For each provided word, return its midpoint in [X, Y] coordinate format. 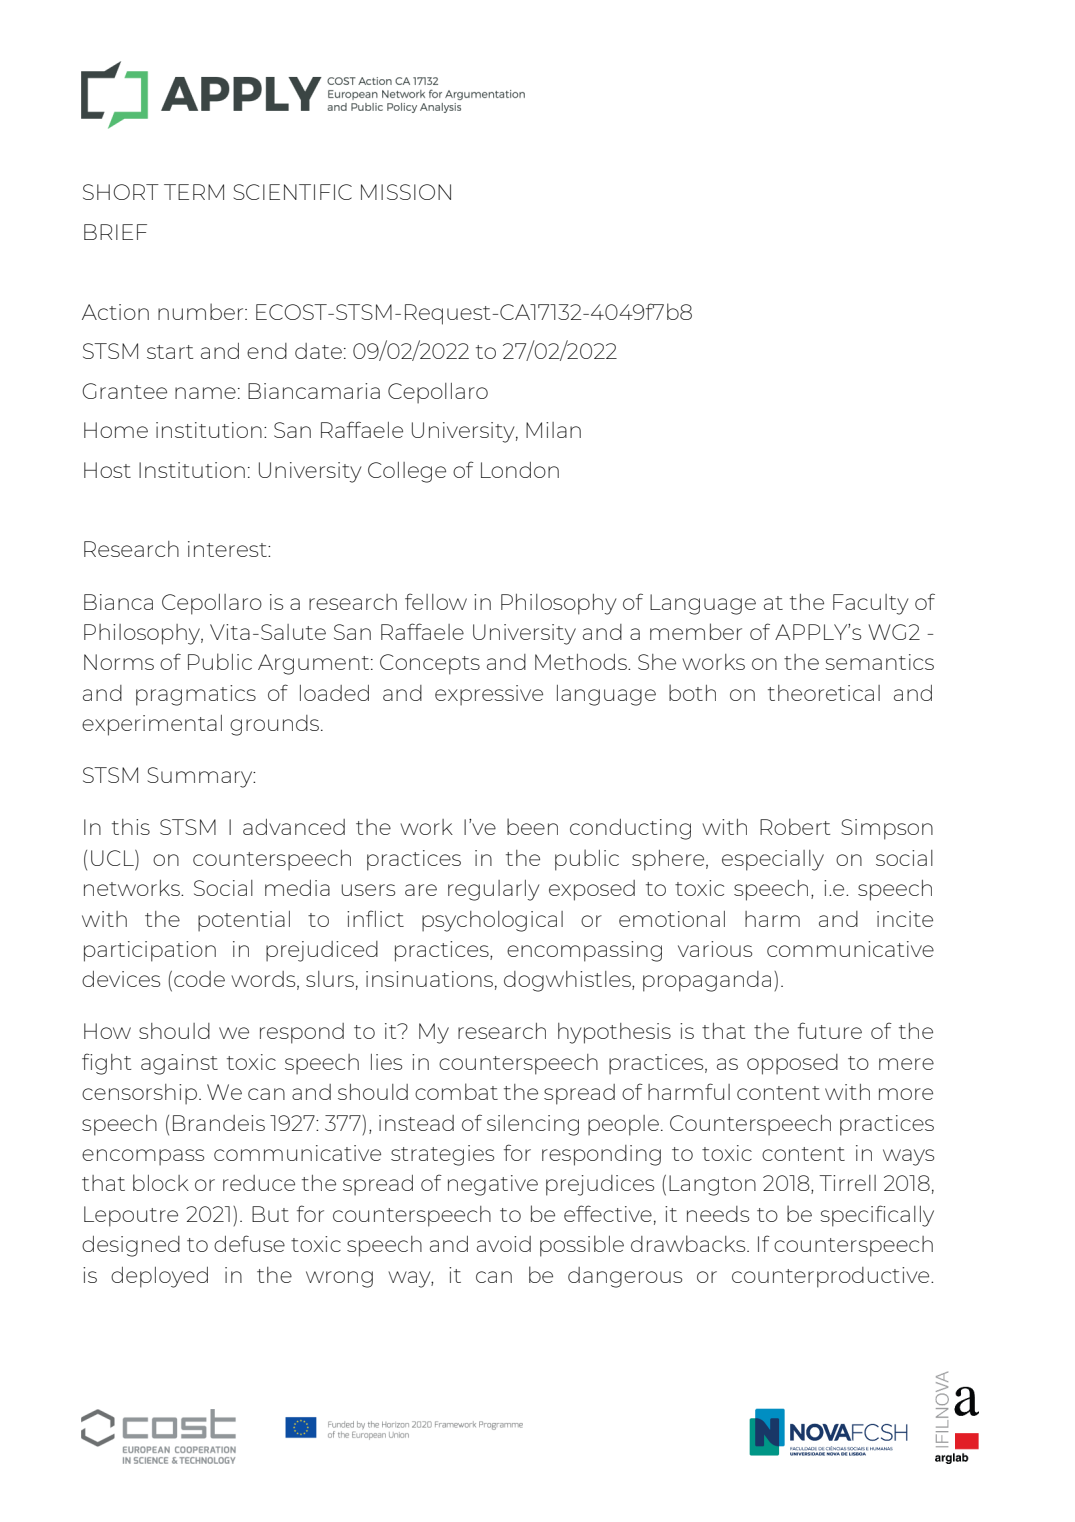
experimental [152, 725]
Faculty [871, 604]
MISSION [406, 192]
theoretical [824, 693]
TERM [194, 192]
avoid [504, 1244]
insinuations [429, 979]
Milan [553, 430]
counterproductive [832, 1277]
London [520, 470]
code [199, 979]
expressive [489, 695]
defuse [249, 1243]
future [830, 1030]
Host [107, 470]
